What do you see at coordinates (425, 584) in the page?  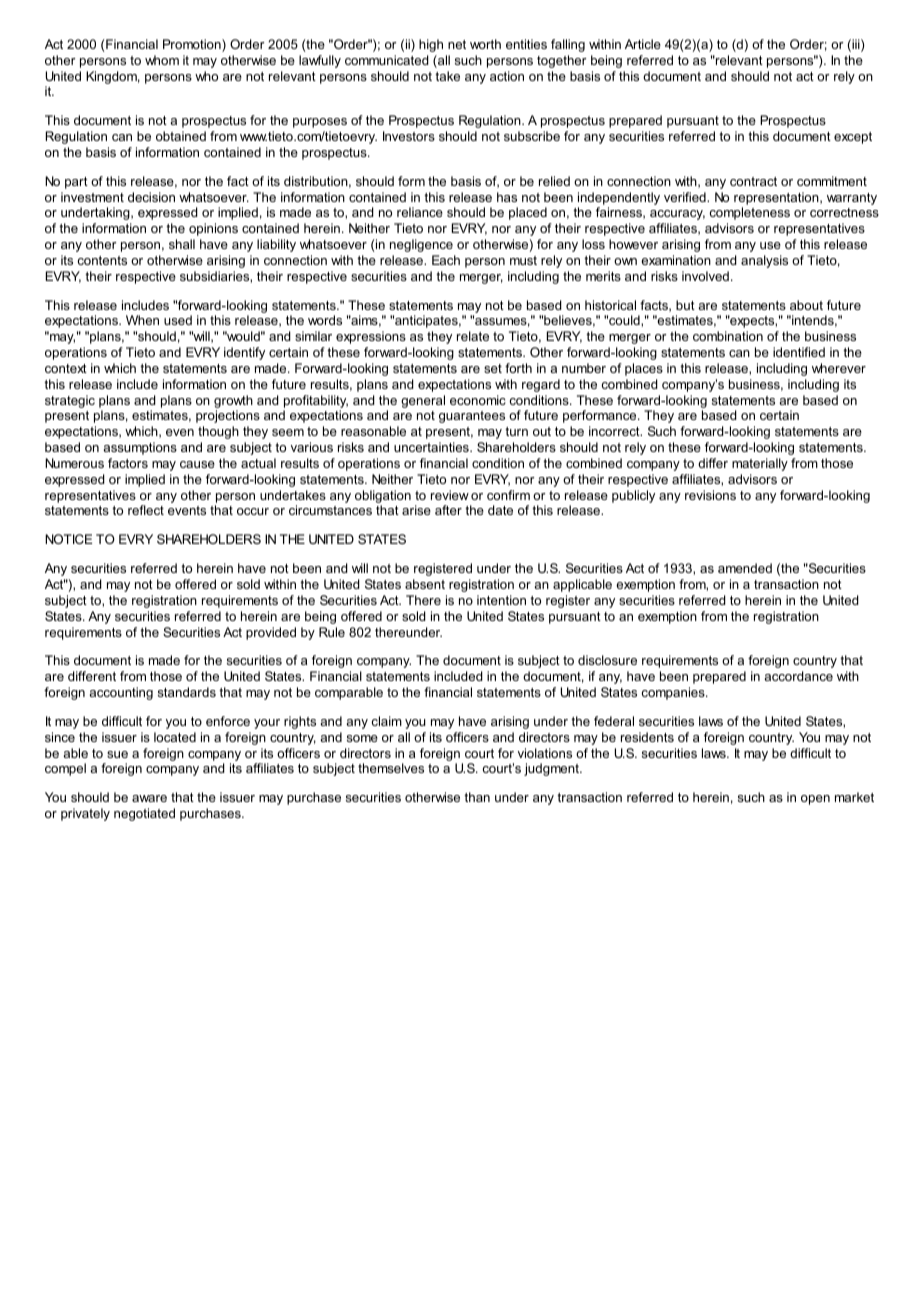 I see `absent` at bounding box center [425, 584].
